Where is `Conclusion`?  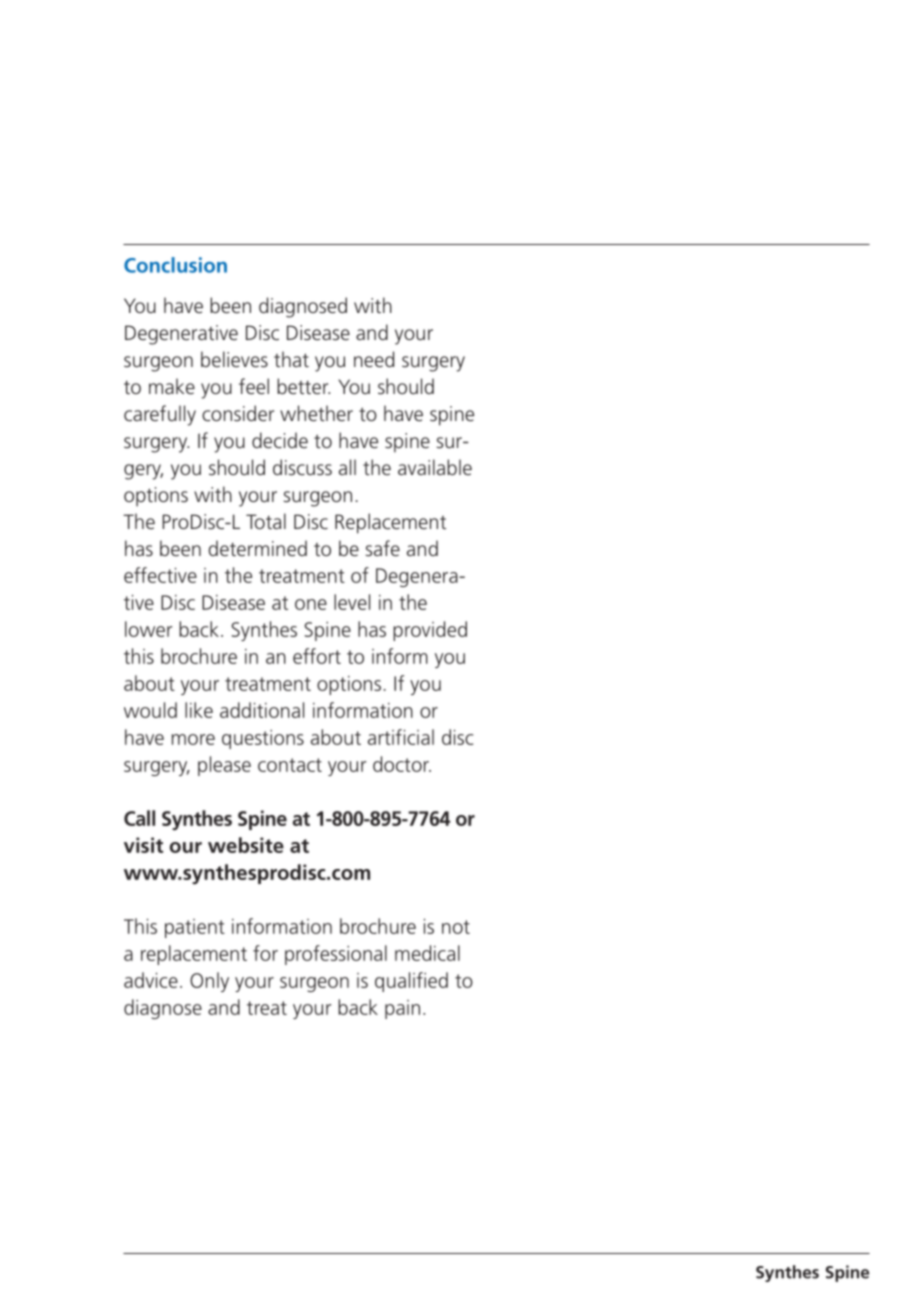
Conclusion is located at coordinates (175, 265).
